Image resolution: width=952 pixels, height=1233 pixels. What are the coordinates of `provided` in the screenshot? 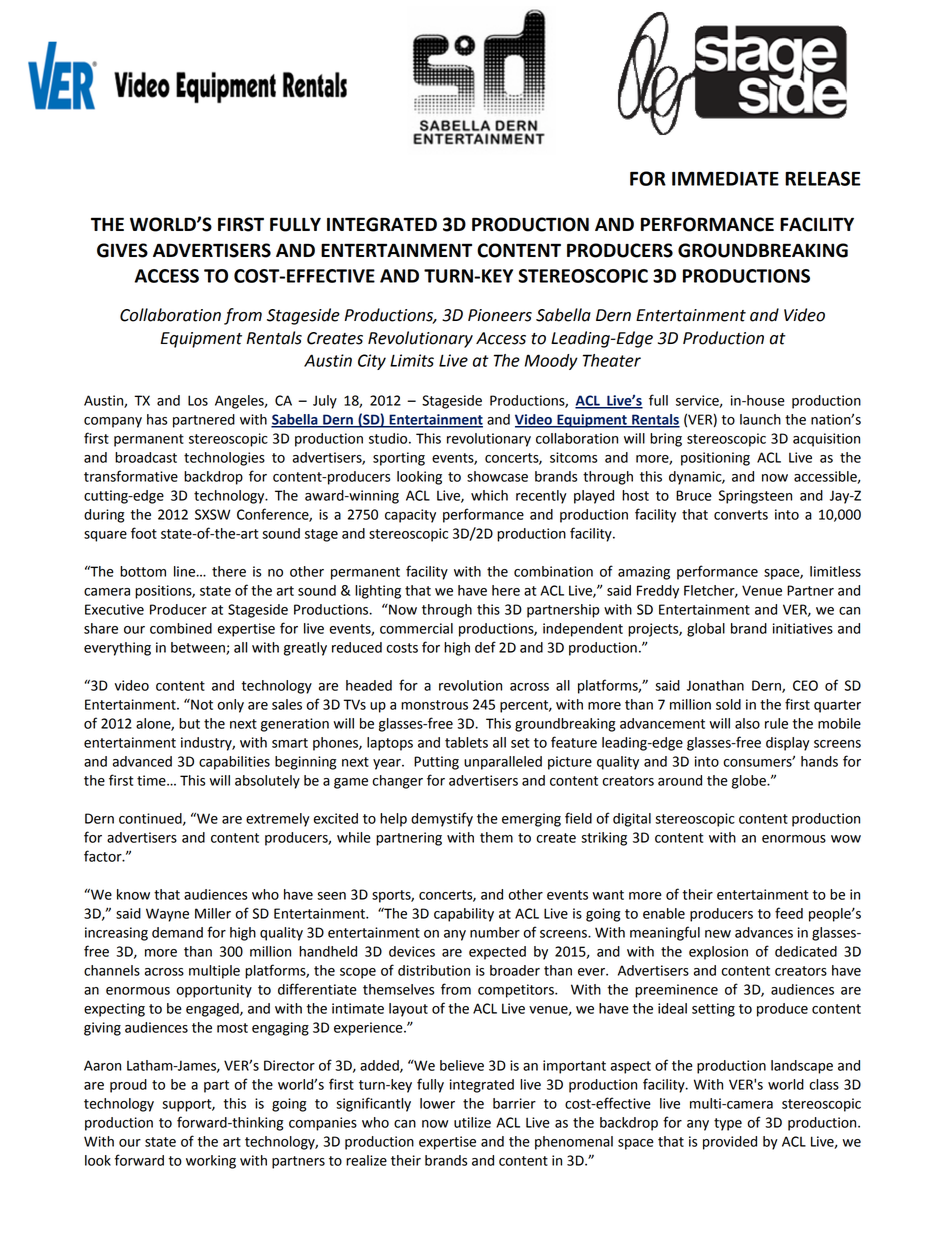 It's located at (730, 1143).
